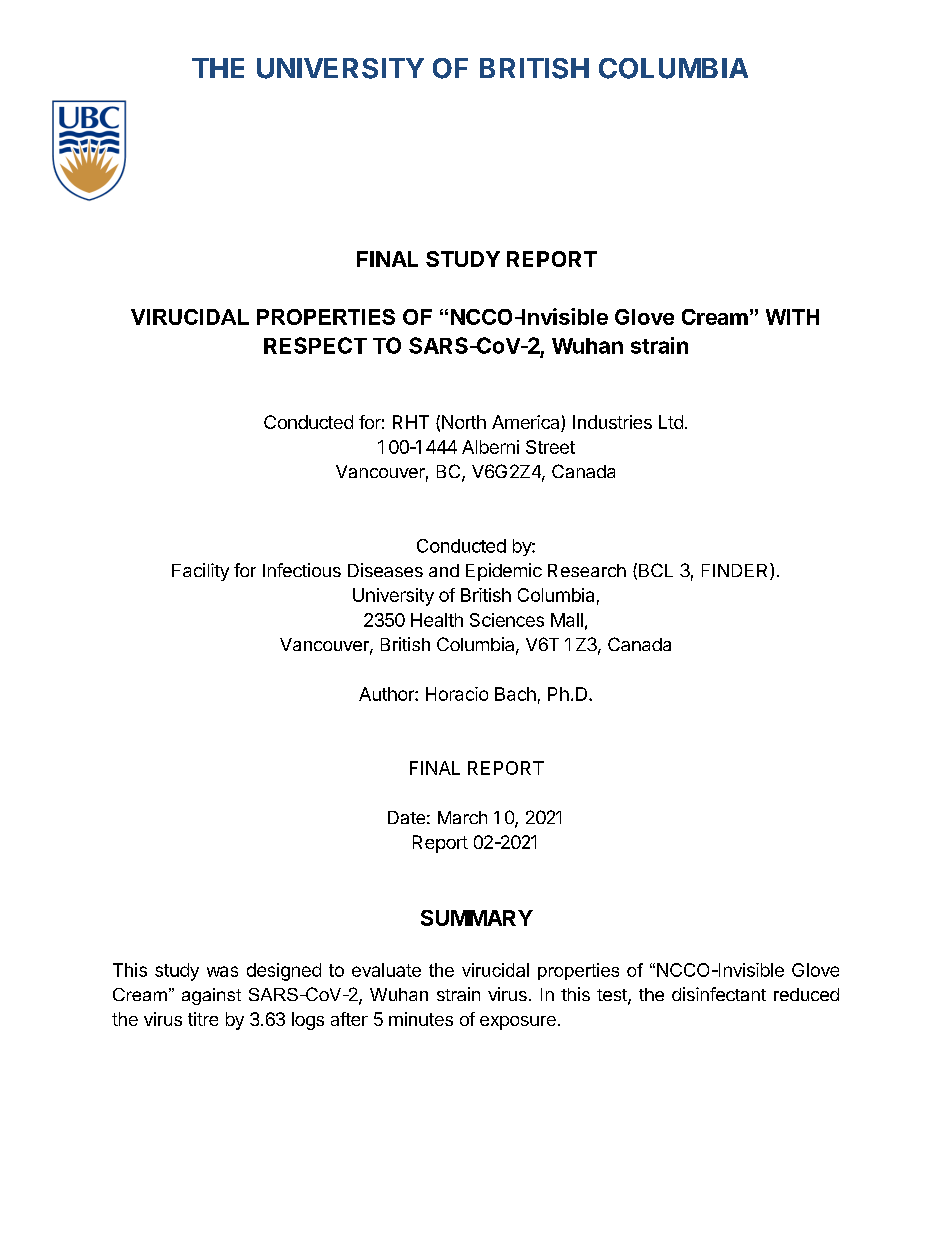  What do you see at coordinates (406, 817) in the screenshot?
I see `Date` at bounding box center [406, 817].
